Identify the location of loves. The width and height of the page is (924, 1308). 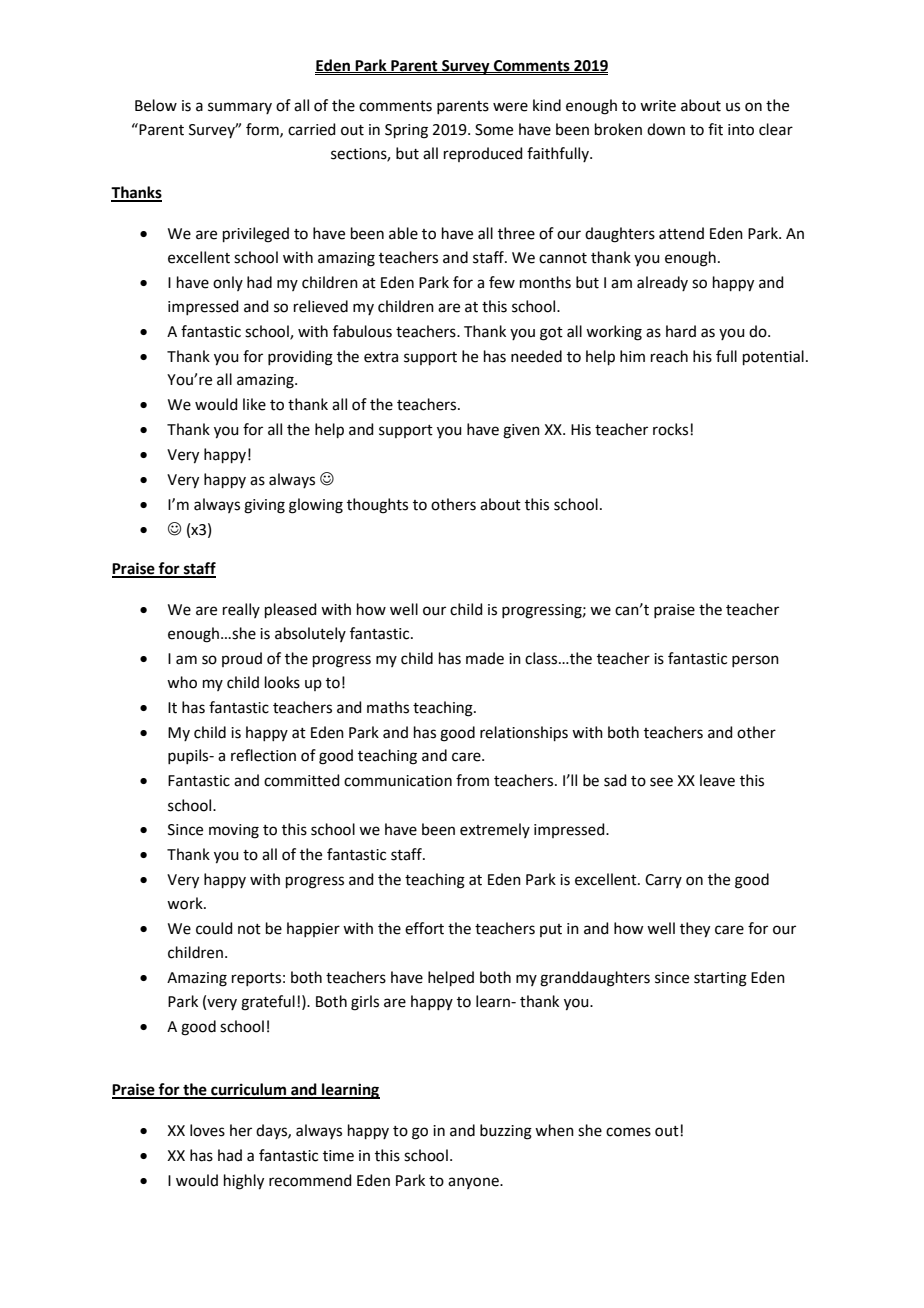
(207, 1130).
